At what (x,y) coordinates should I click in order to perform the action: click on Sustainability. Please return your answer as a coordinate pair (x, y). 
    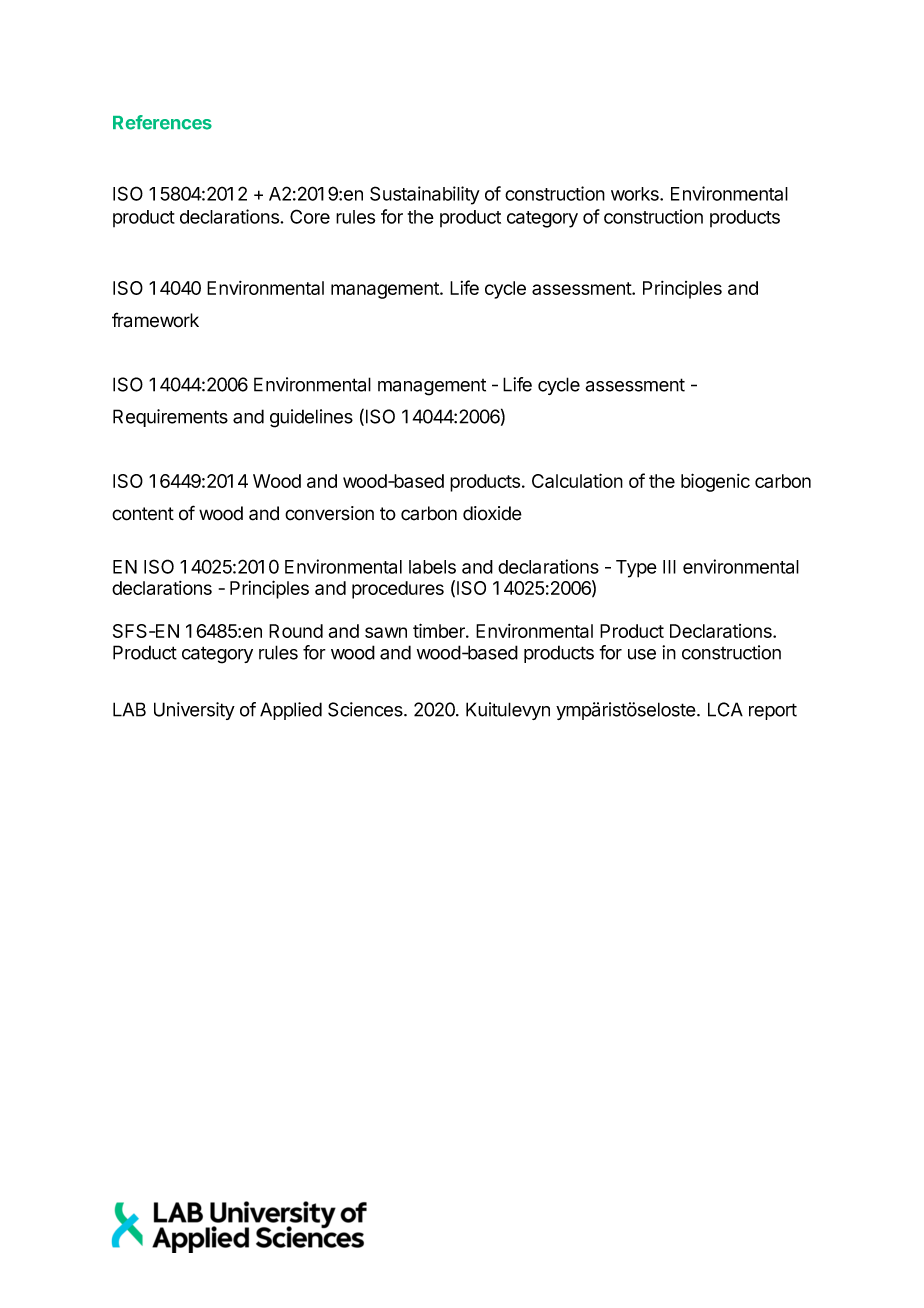
    Looking at the image, I should click on (425, 195).
